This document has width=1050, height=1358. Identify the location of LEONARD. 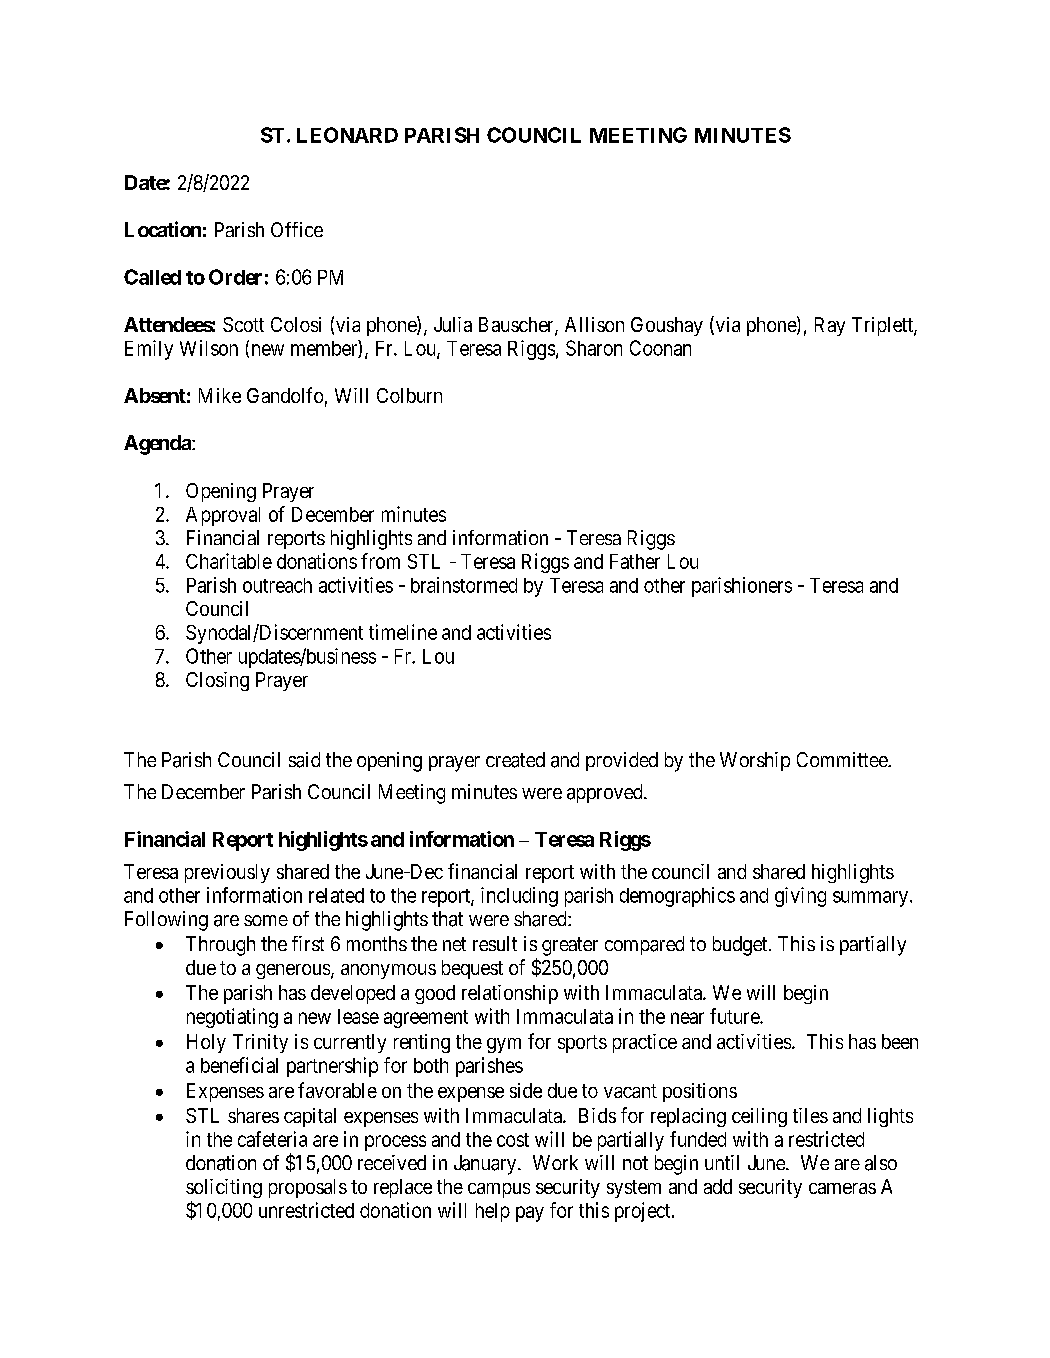
(347, 135).
